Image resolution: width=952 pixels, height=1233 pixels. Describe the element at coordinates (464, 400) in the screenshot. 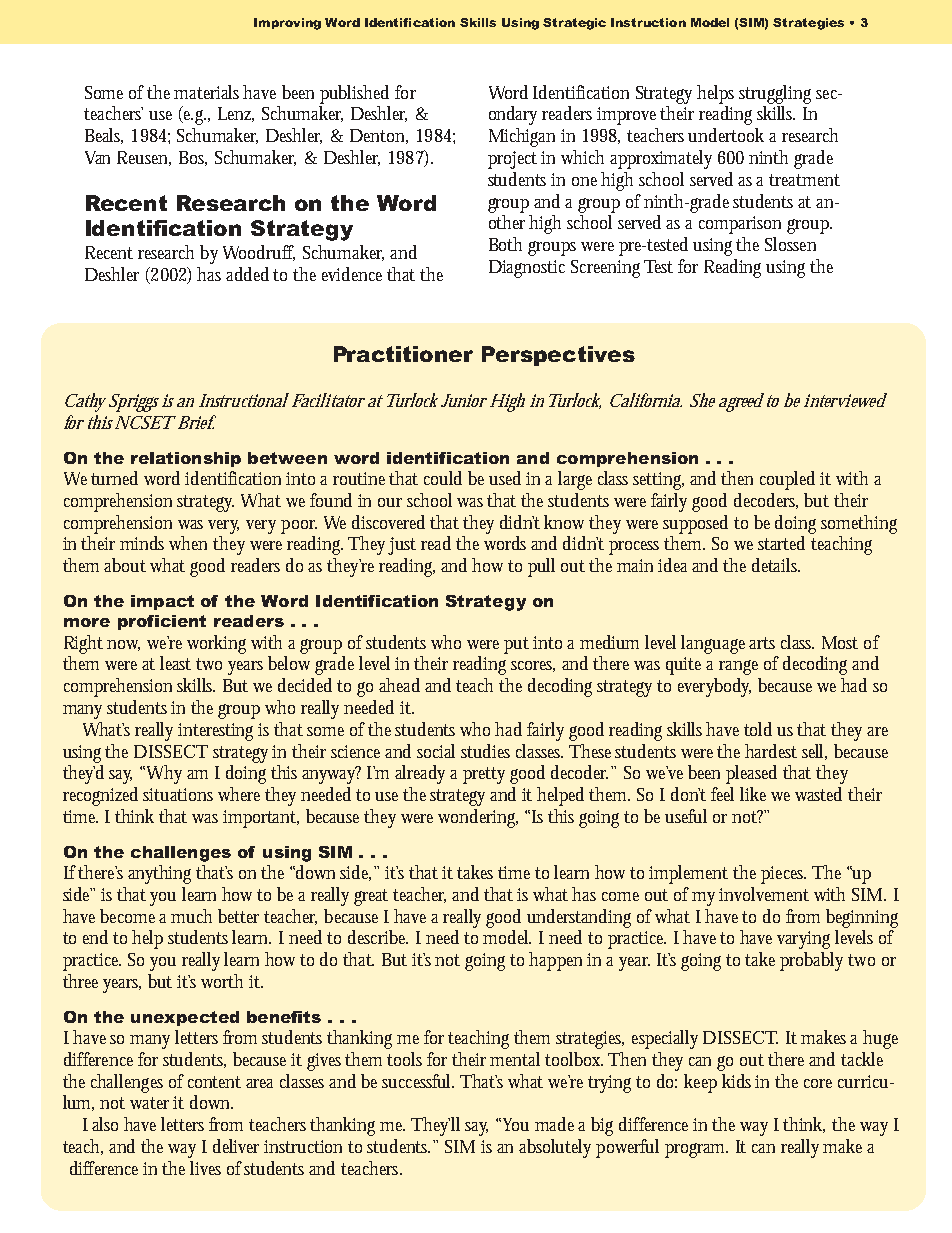

I see `Junior` at that location.
